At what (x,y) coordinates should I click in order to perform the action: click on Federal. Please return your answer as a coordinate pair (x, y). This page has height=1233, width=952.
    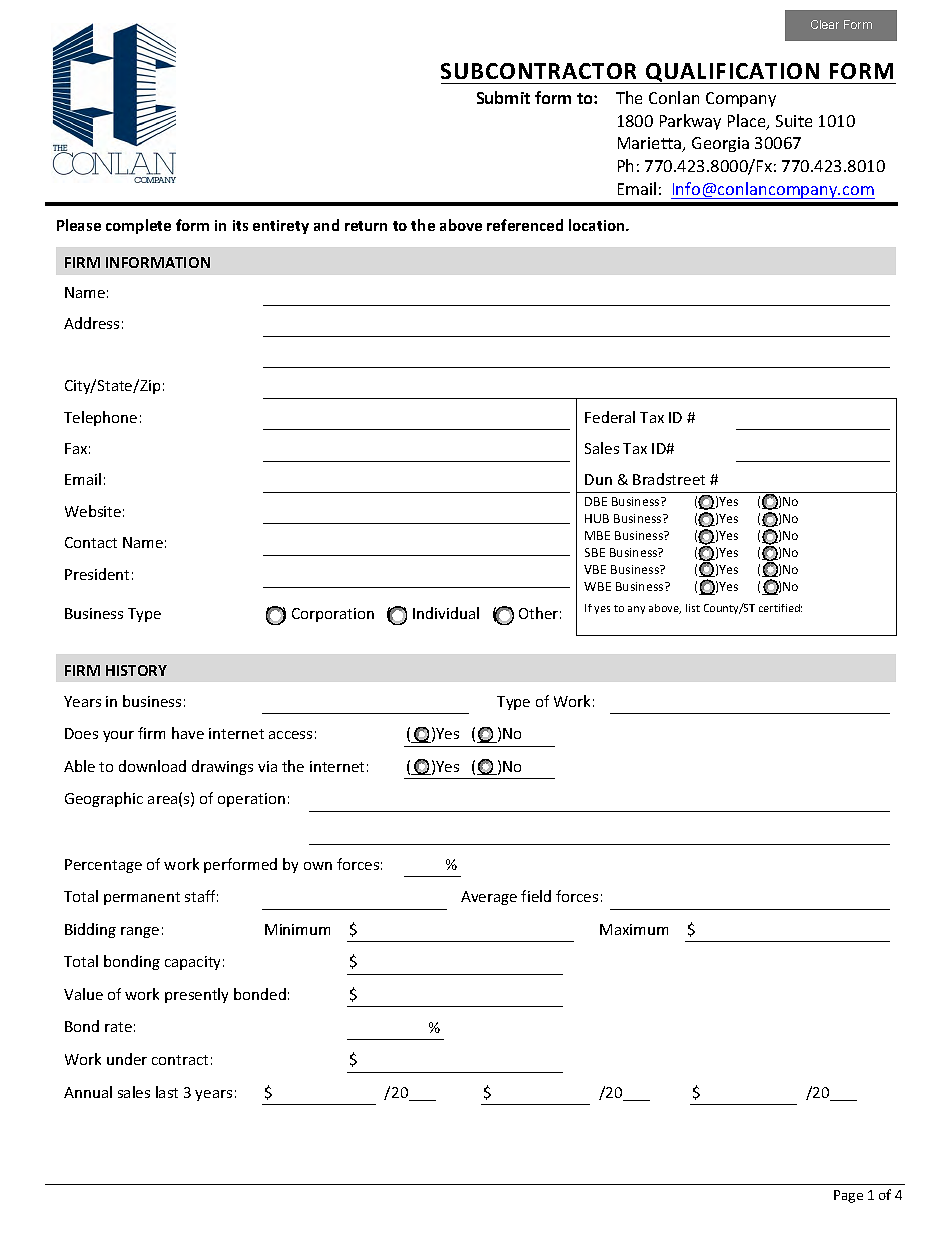
    Looking at the image, I should click on (610, 417).
